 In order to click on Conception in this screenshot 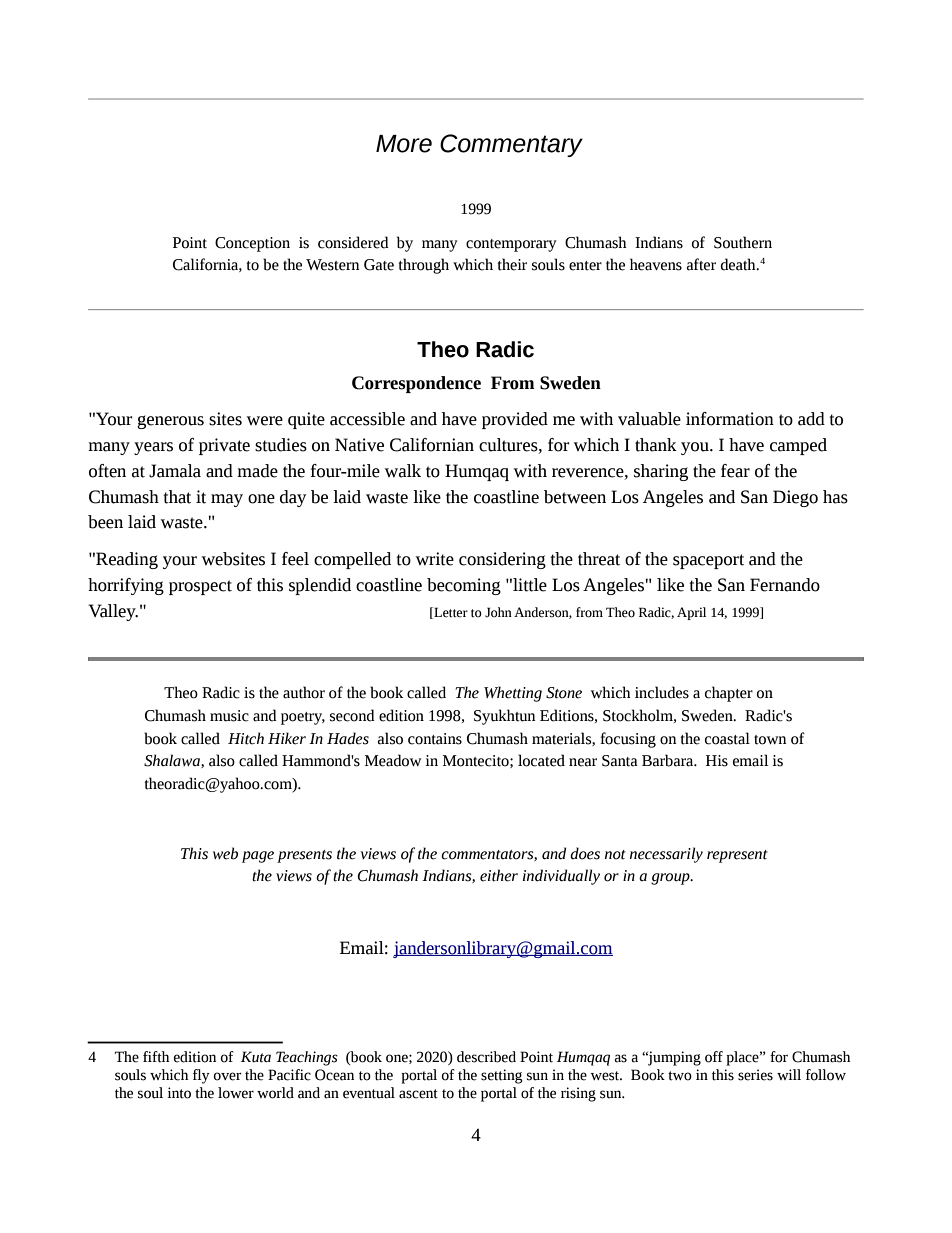, I will do `click(252, 244)`.
